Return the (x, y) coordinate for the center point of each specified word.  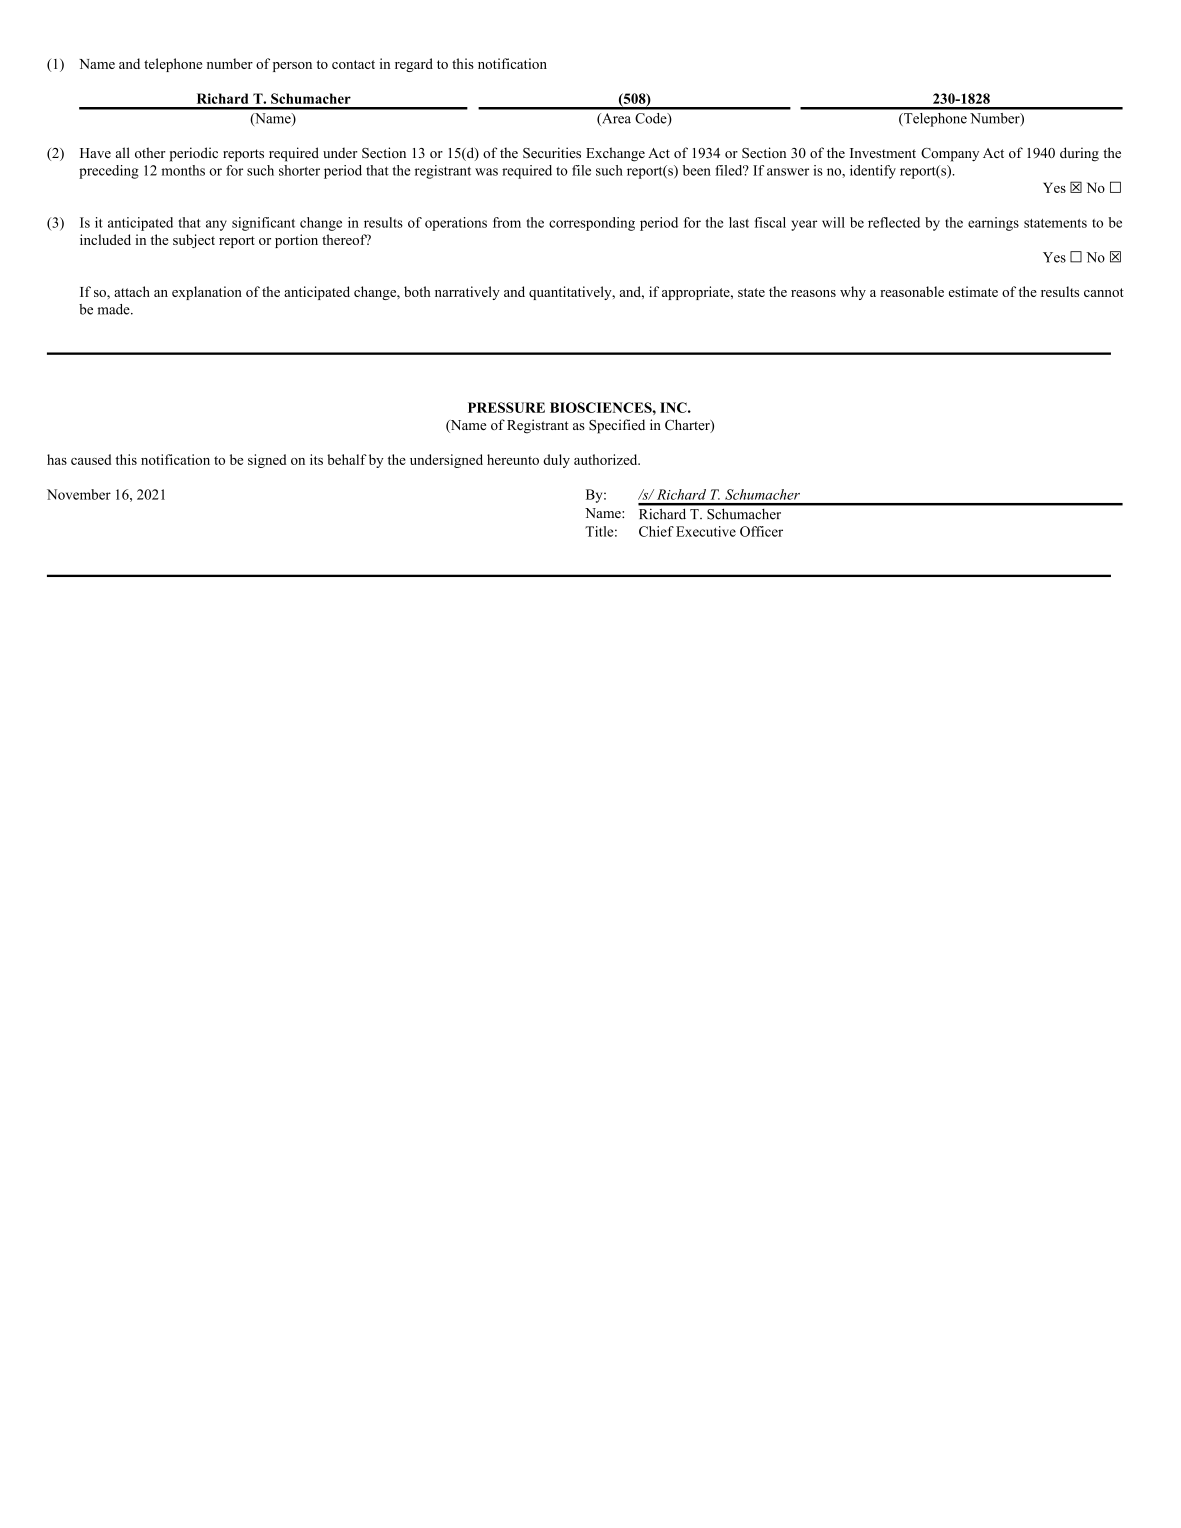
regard (414, 65)
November (79, 494)
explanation (207, 293)
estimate (973, 291)
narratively (467, 293)
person (292, 67)
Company (950, 155)
